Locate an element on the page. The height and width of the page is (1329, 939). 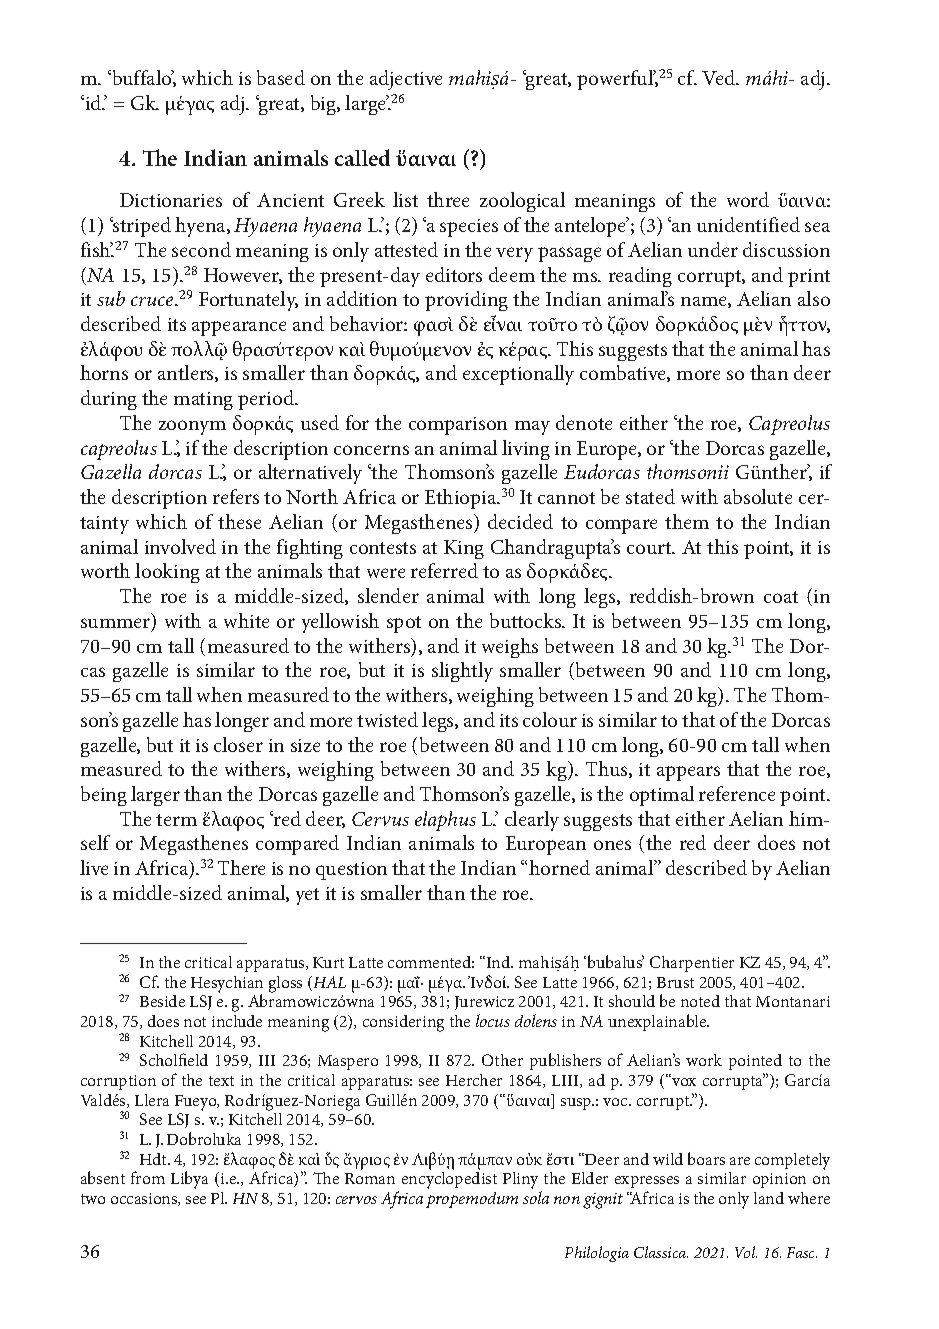
boars is located at coordinates (706, 1158).
